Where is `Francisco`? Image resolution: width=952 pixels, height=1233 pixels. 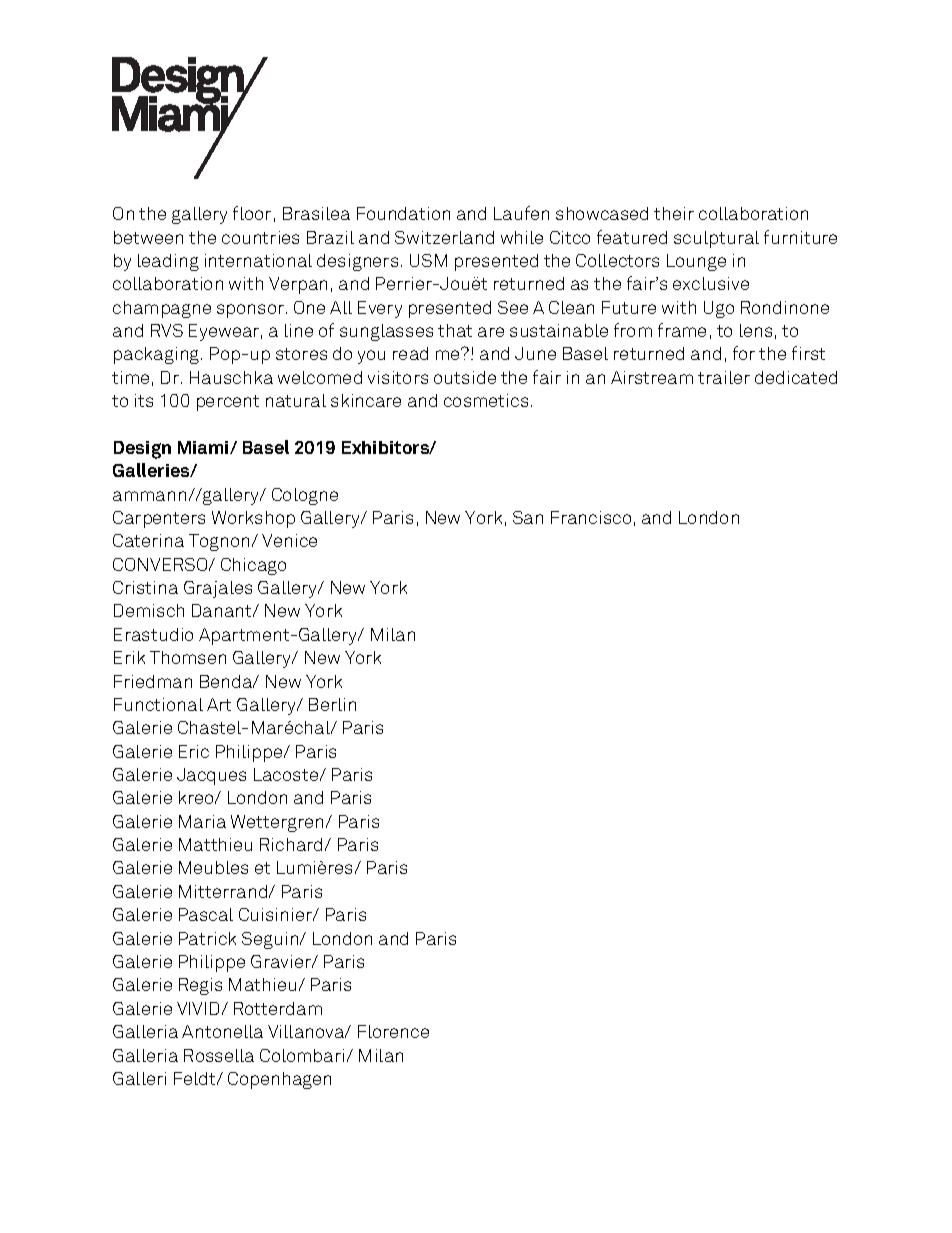
Francisco is located at coordinates (591, 517).
